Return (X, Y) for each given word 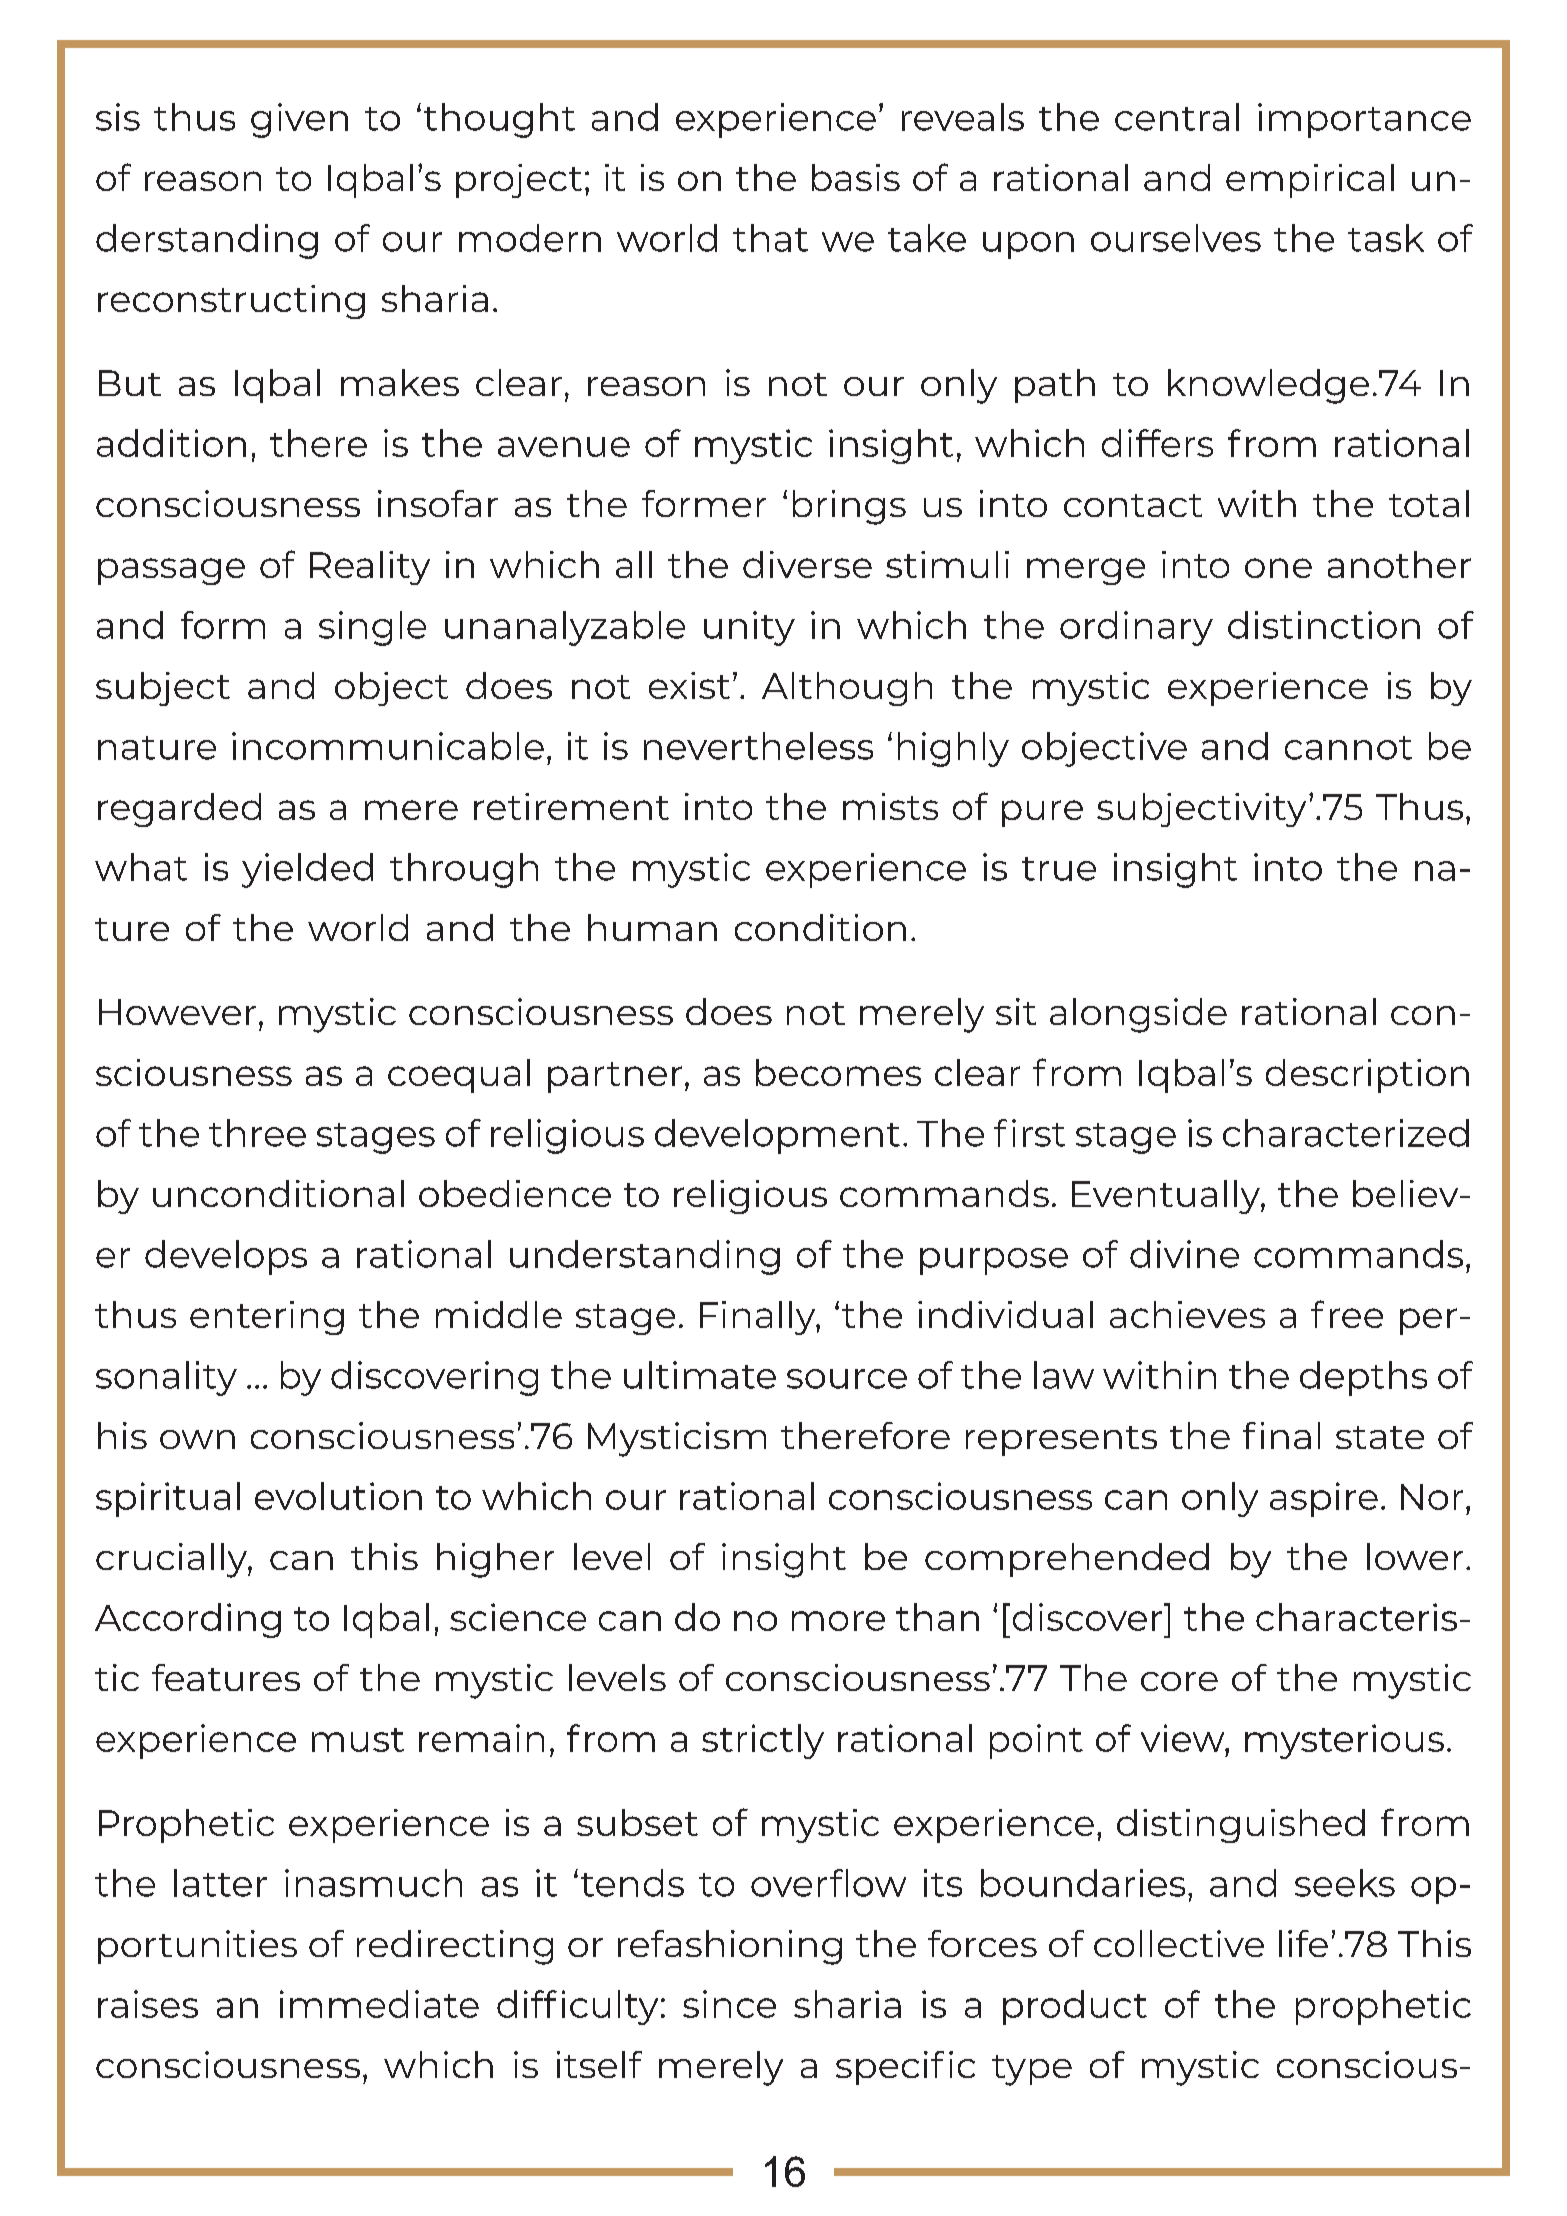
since (729, 2004)
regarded (179, 810)
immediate (379, 2004)
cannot (1348, 748)
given (299, 120)
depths (1363, 1378)
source (847, 1379)
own (197, 1439)
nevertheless (758, 746)
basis (856, 177)
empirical (1310, 181)
